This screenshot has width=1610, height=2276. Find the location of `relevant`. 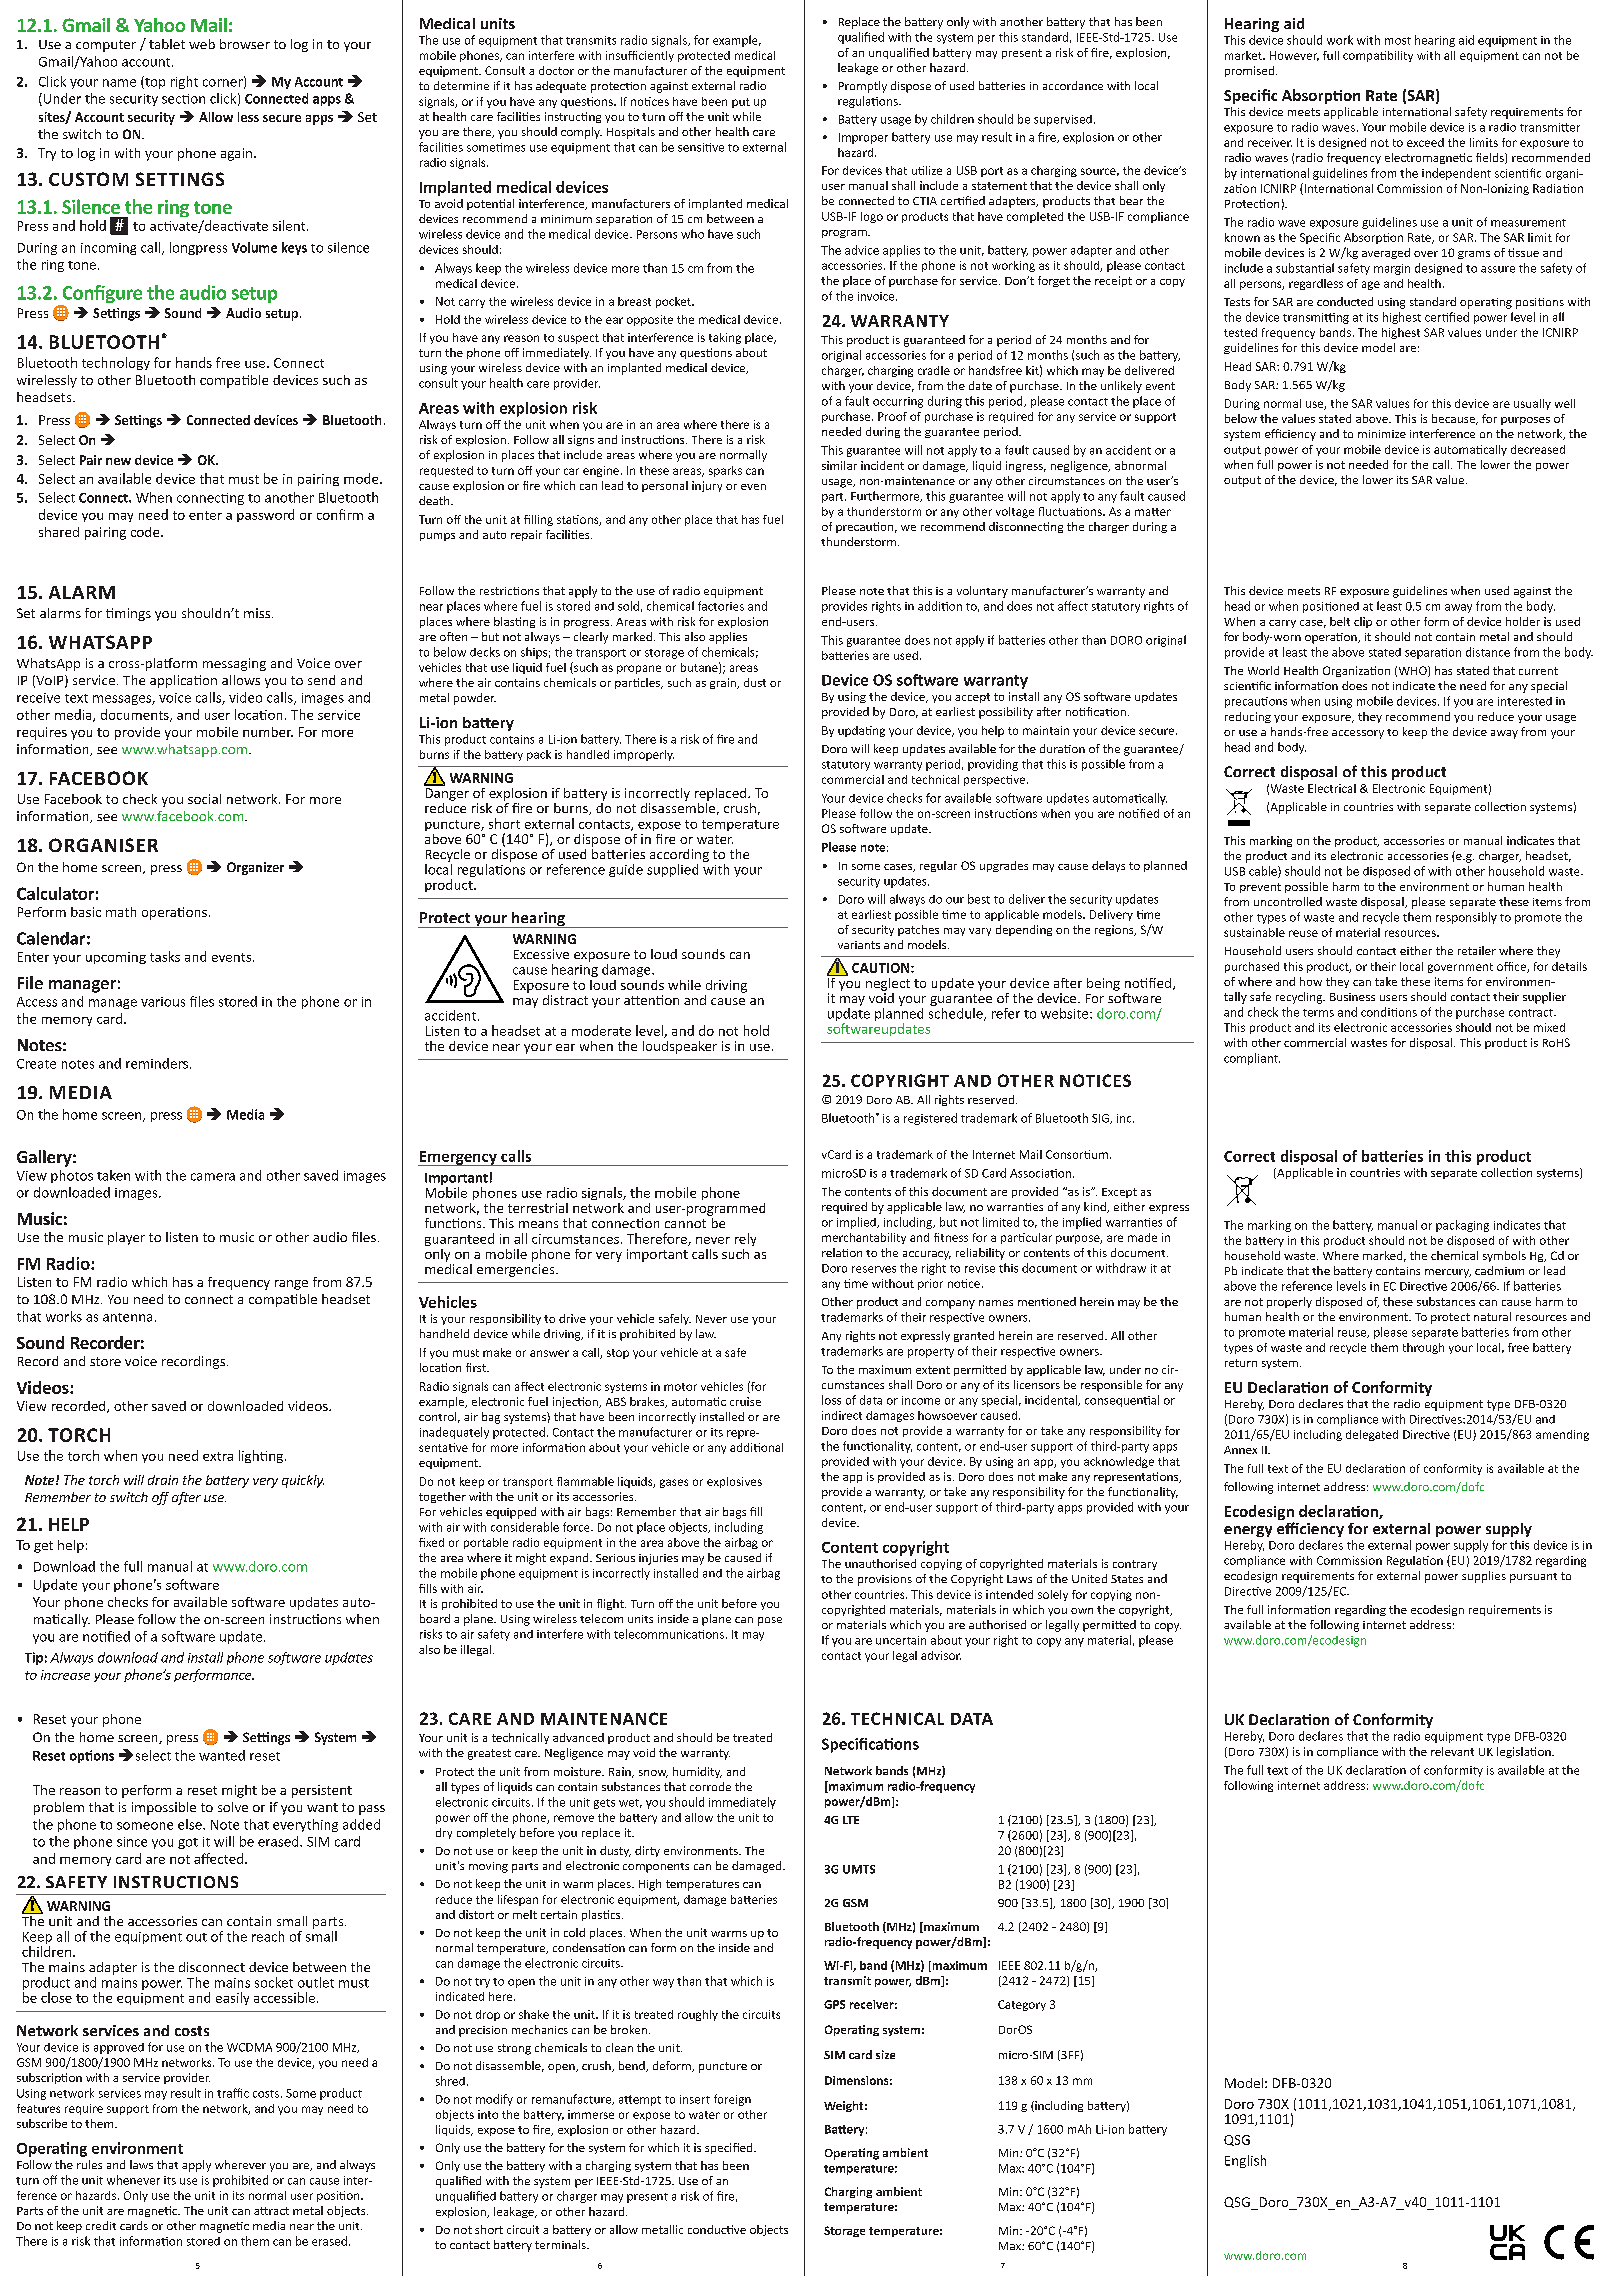

relevant is located at coordinates (1452, 1751).
